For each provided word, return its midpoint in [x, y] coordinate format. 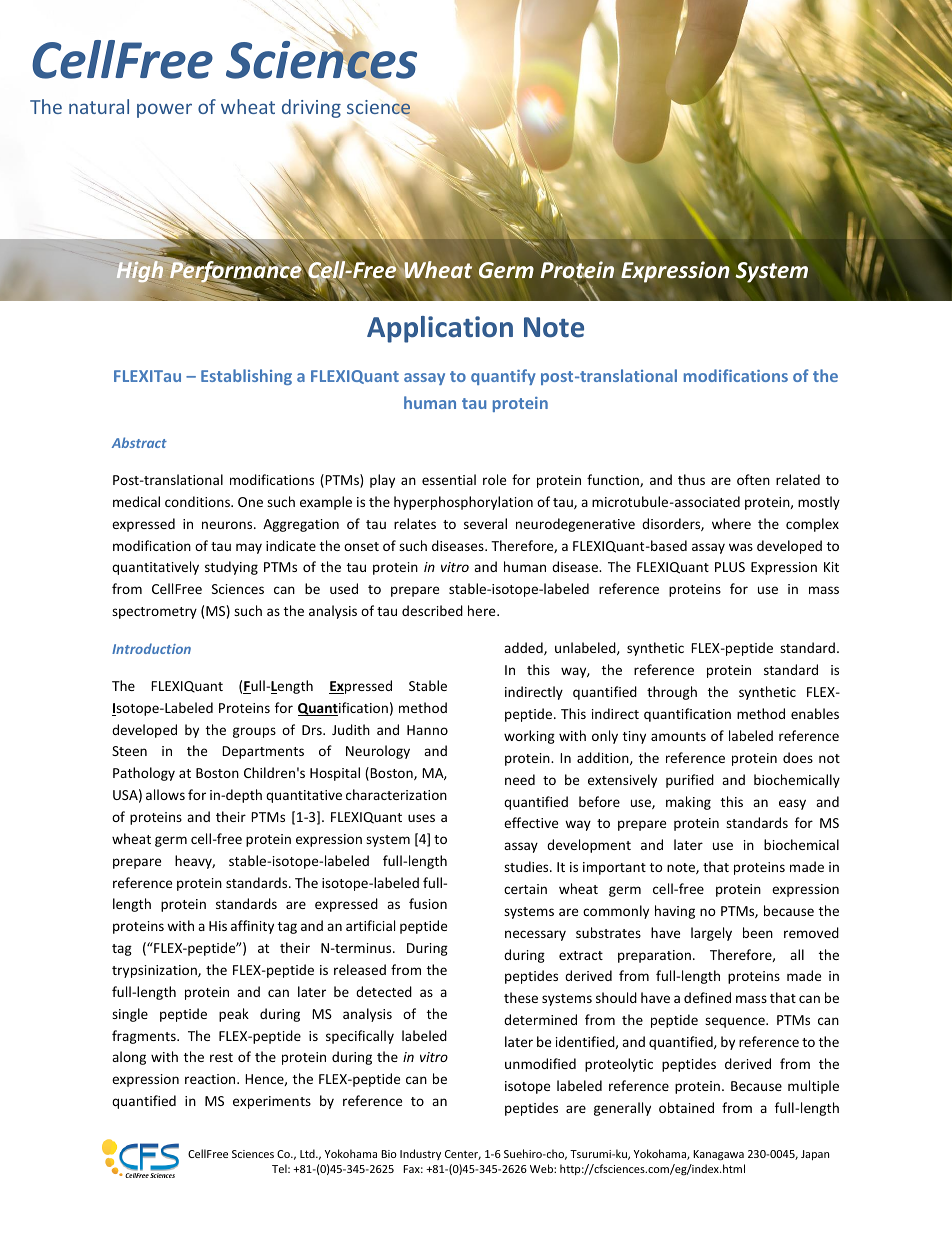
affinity [252, 927]
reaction [211, 1079]
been [758, 932]
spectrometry [154, 613]
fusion [428, 903]
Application [440, 329]
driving [311, 108]
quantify [503, 377]
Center [463, 1155]
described [432, 610]
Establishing [246, 377]
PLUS [730, 567]
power [164, 110]
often [753, 479]
